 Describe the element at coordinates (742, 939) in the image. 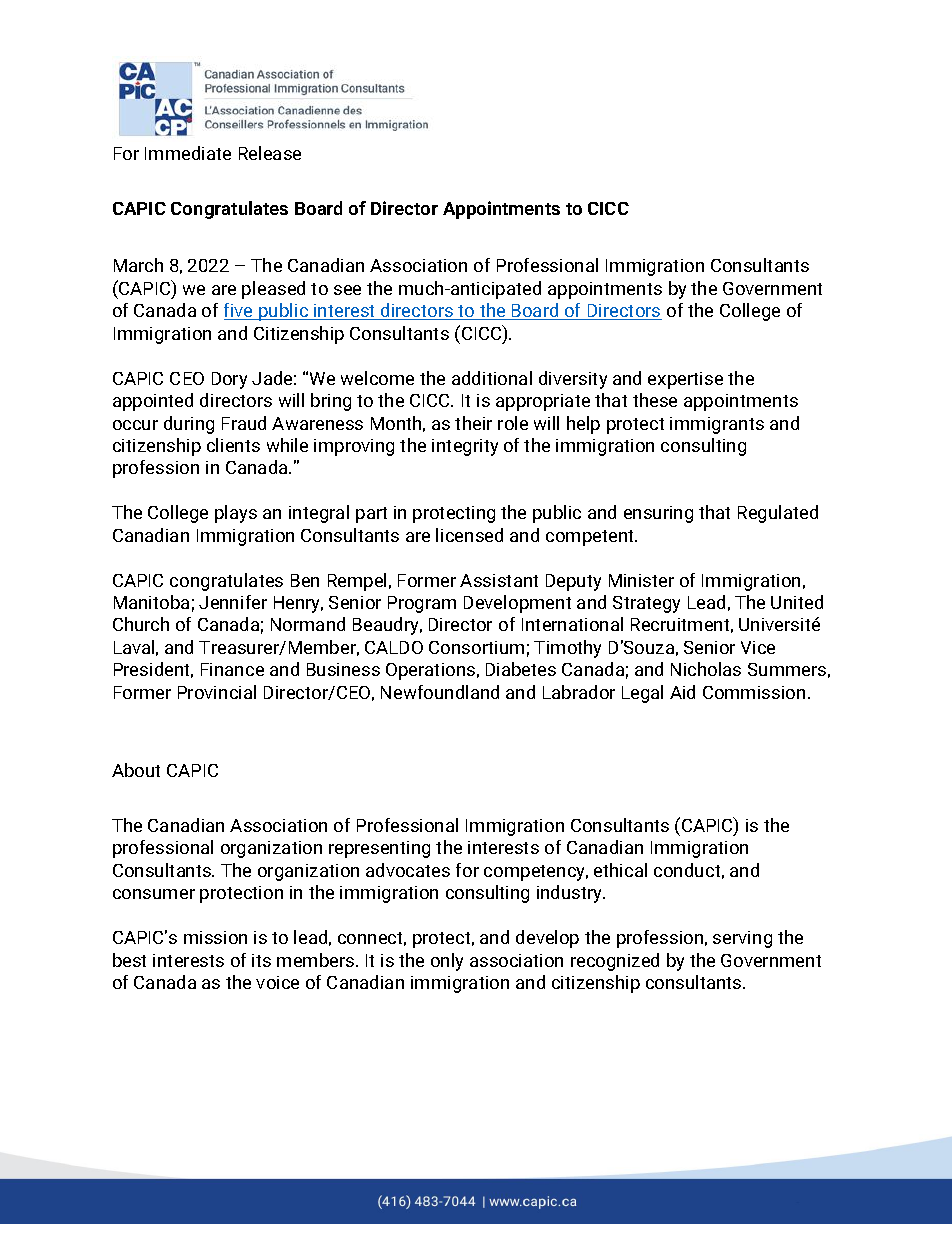

I see `serving` at that location.
